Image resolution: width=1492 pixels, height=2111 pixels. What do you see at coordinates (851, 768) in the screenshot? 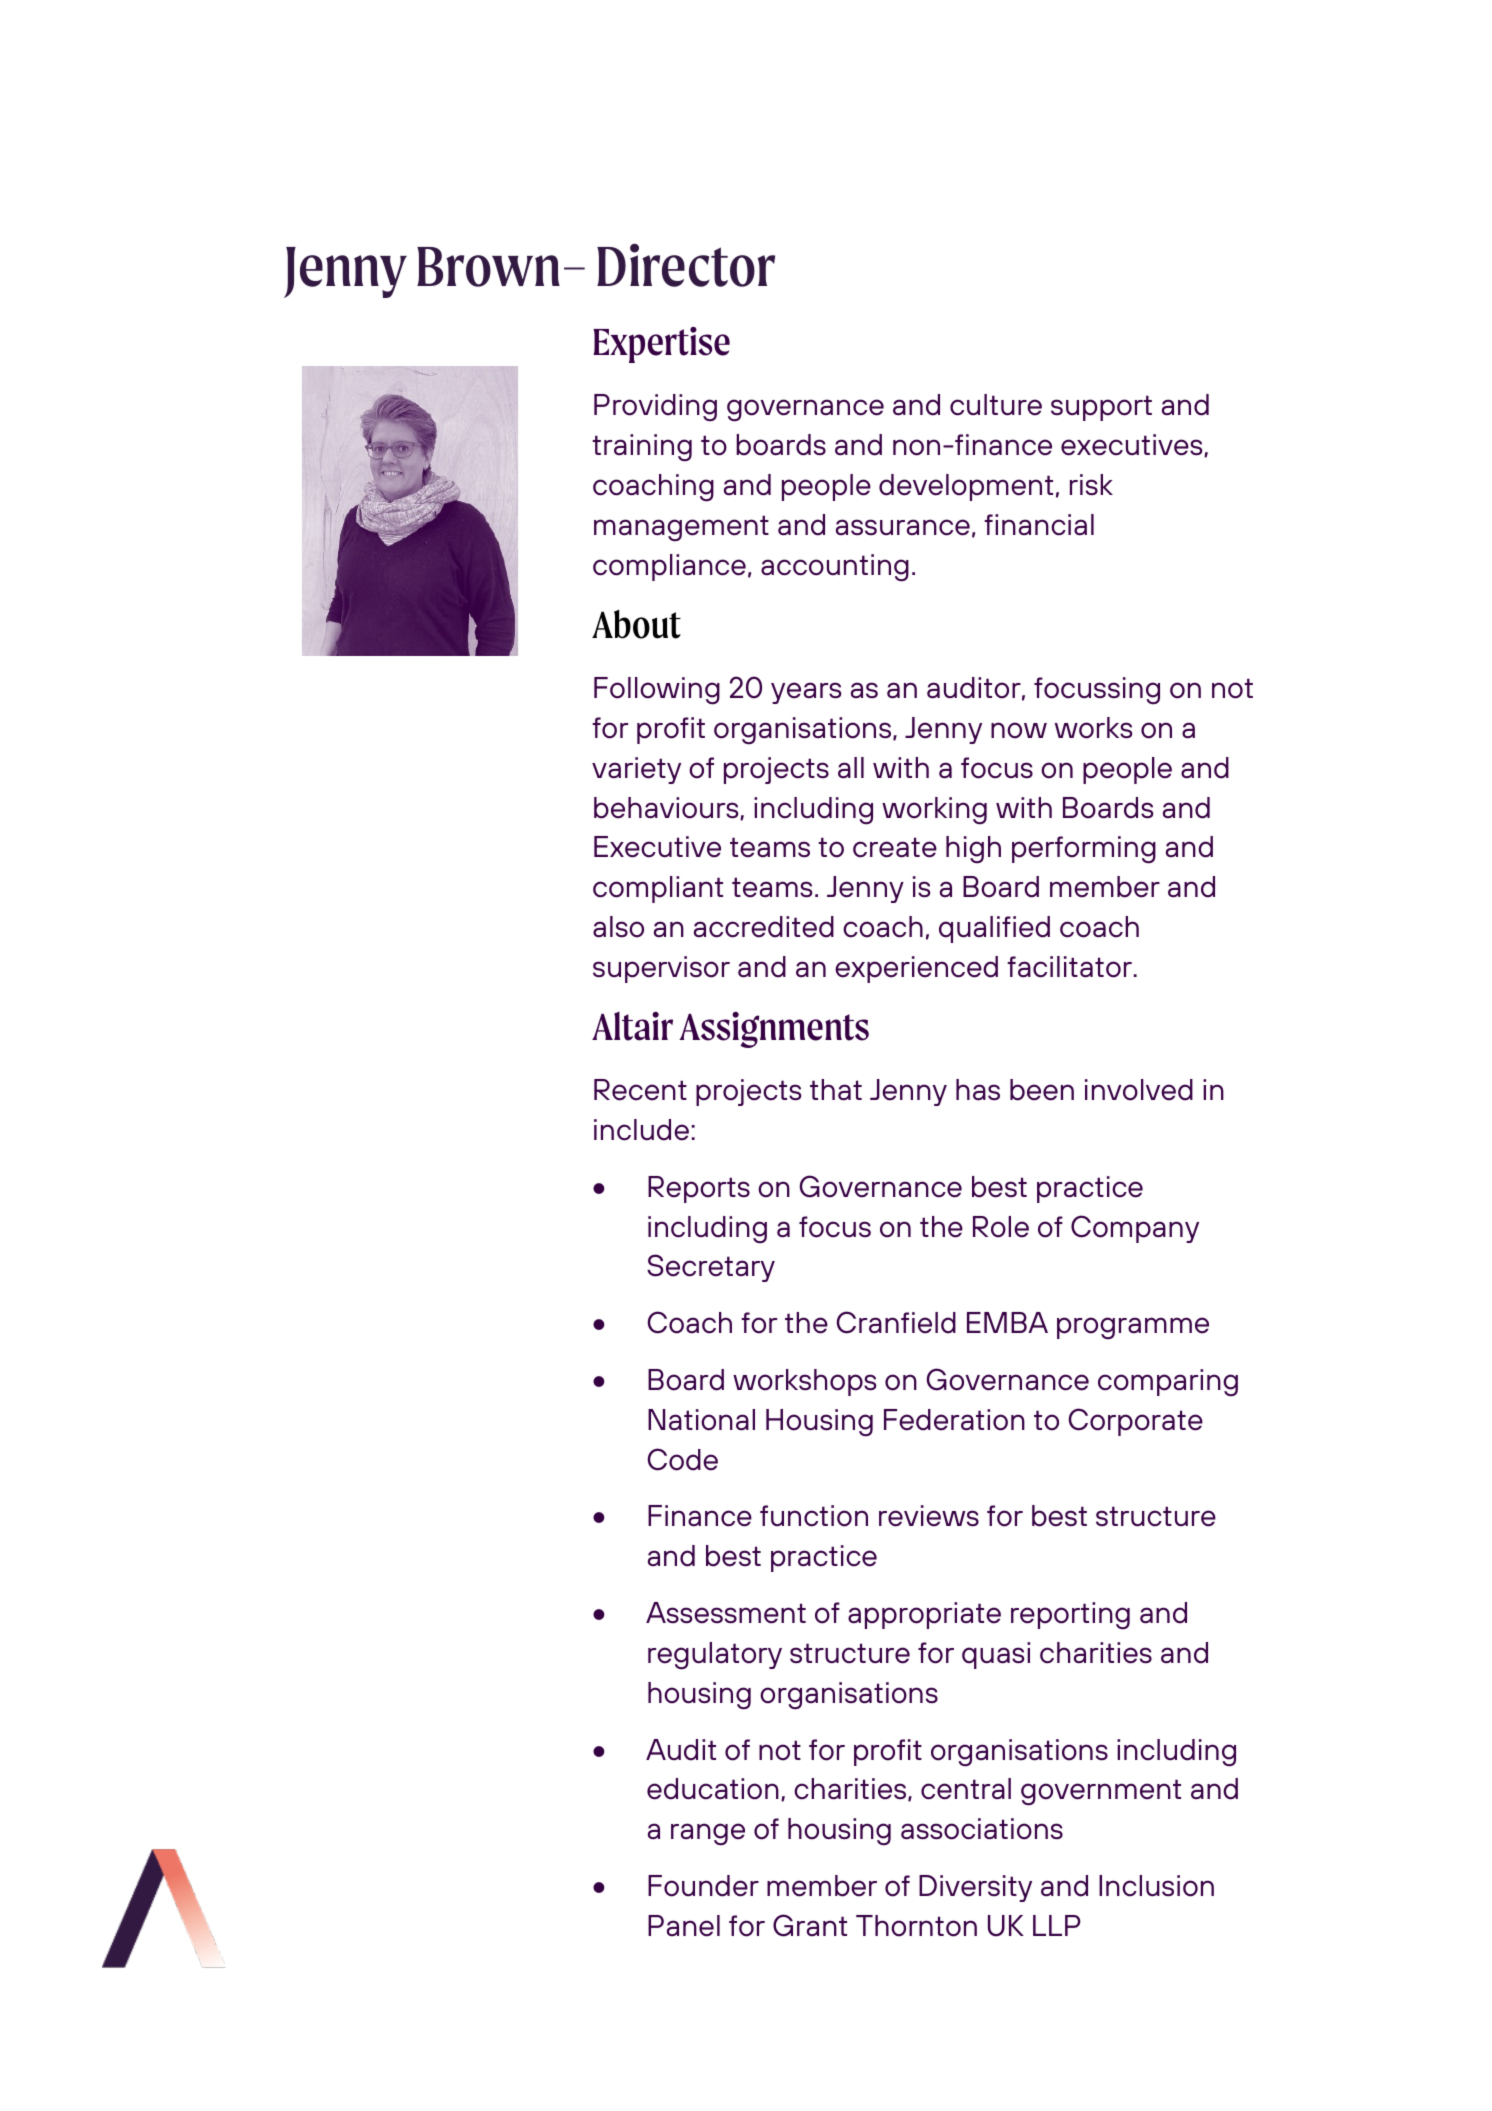
I see `all` at bounding box center [851, 768].
